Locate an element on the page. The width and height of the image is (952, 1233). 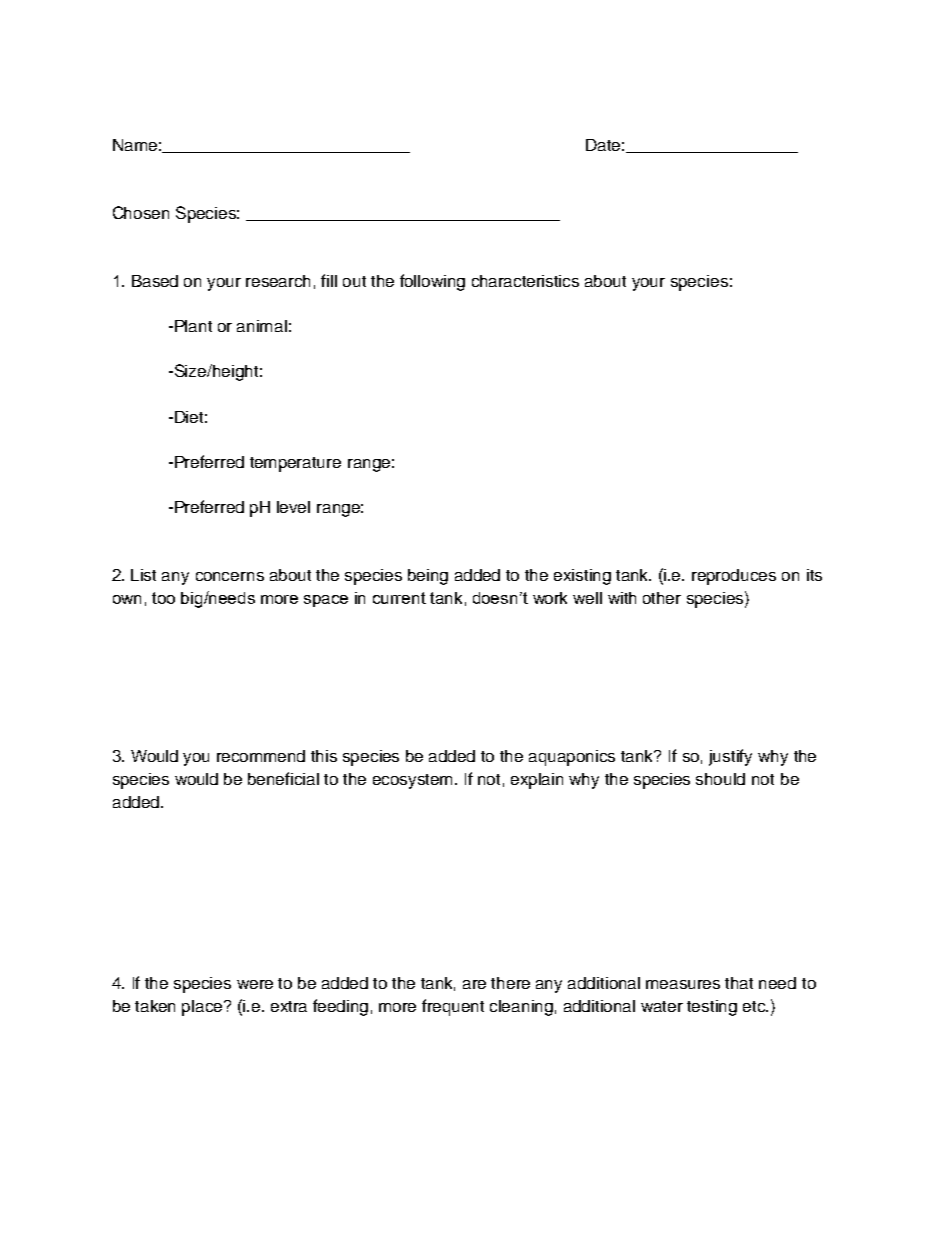
too is located at coordinates (163, 598).
